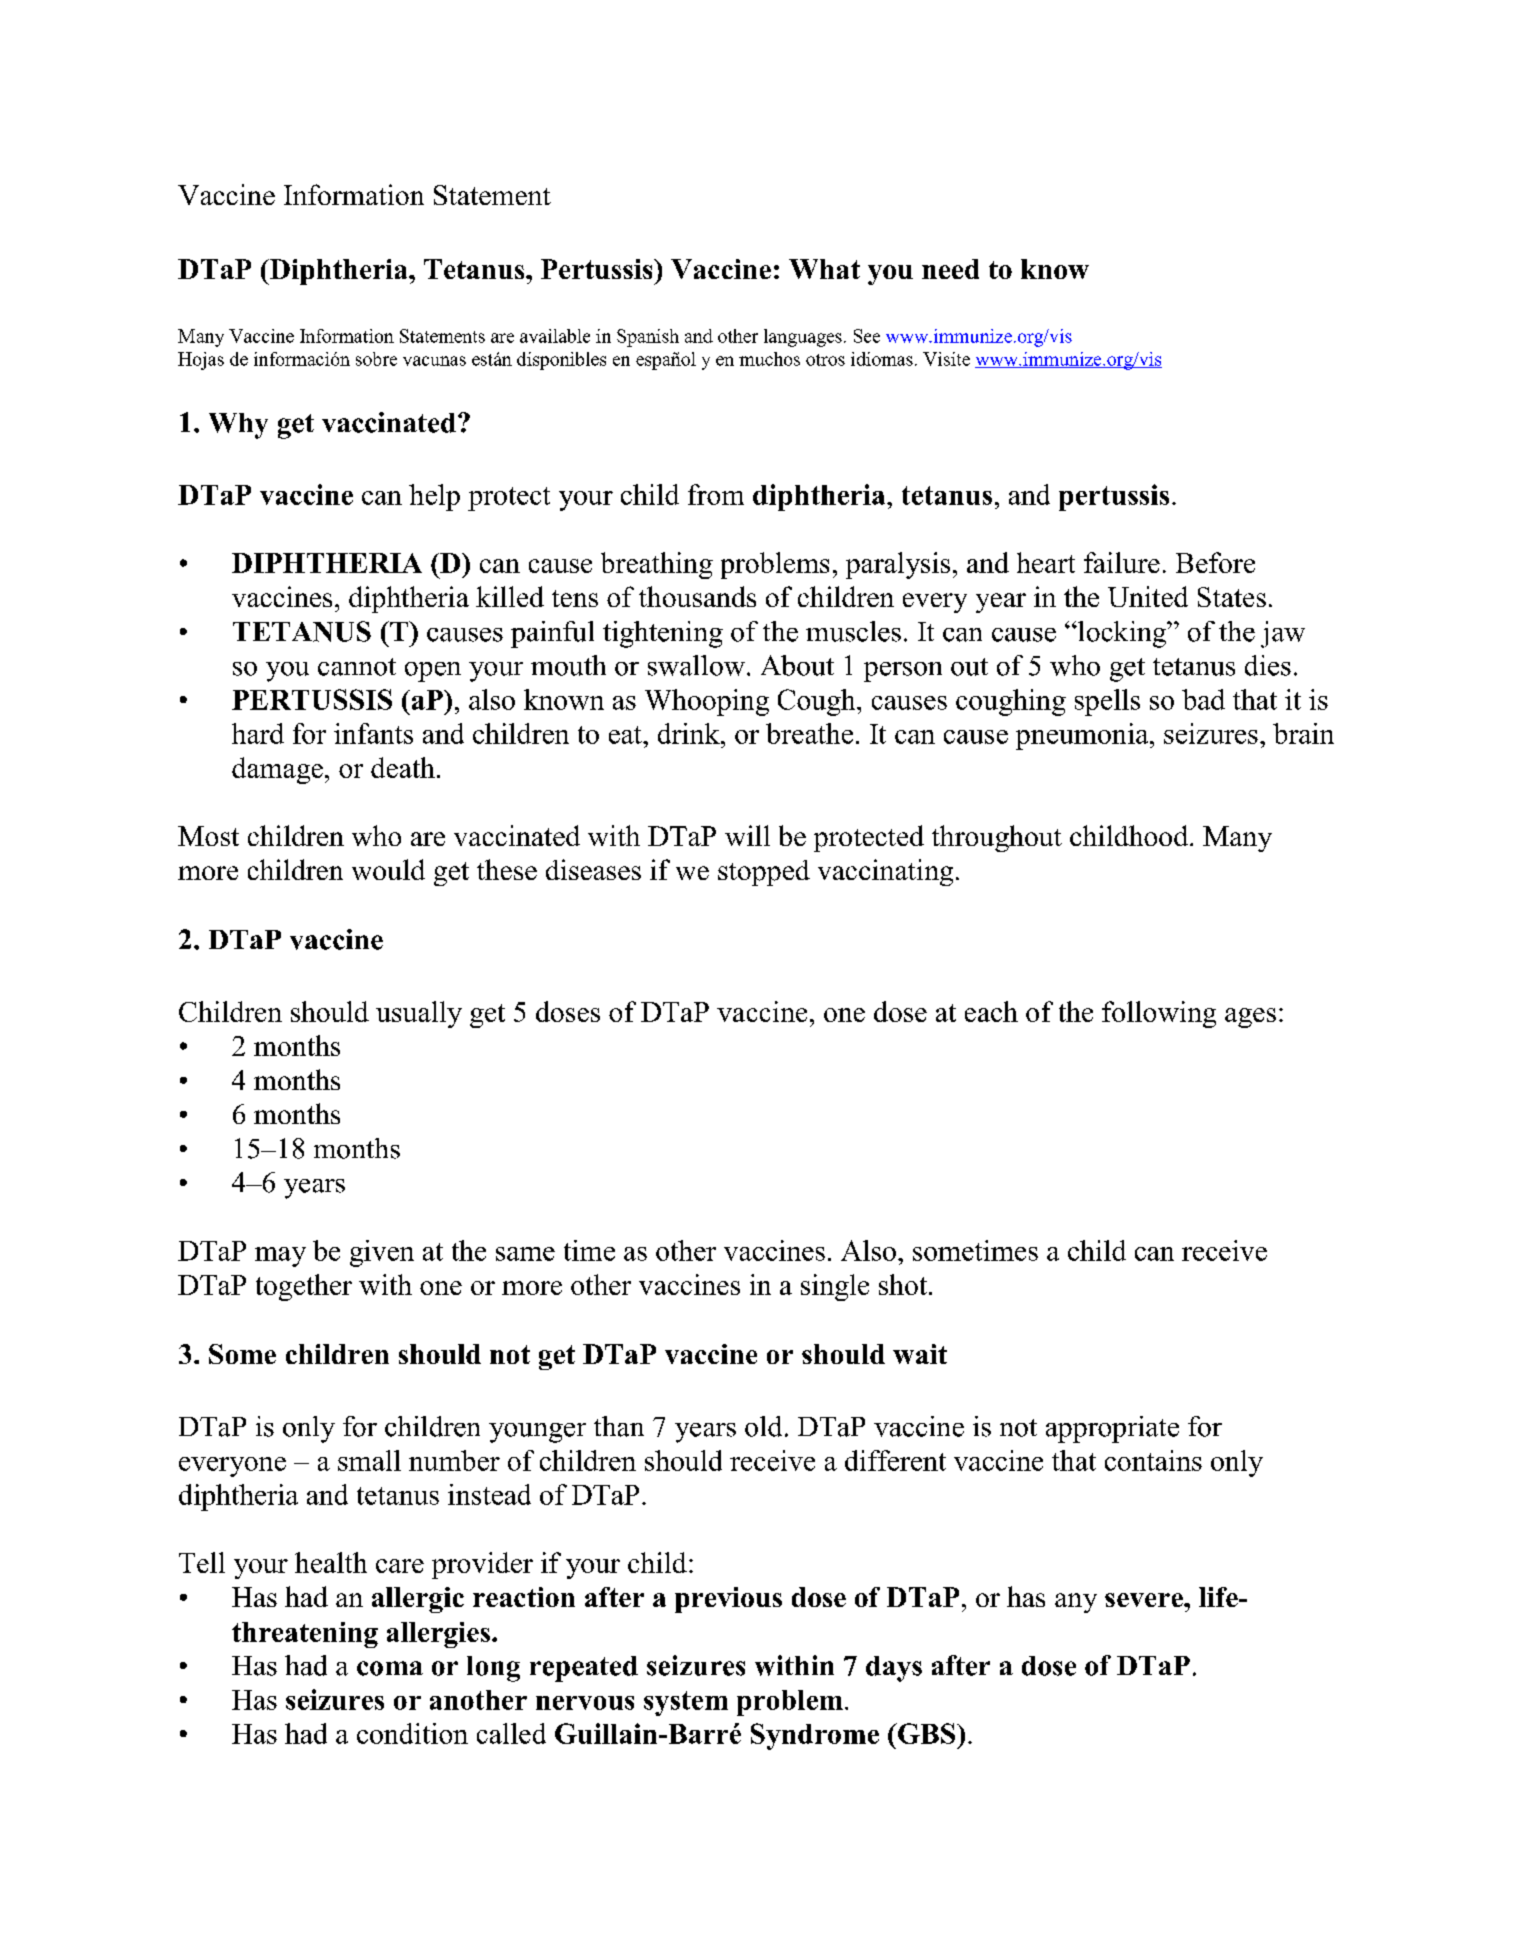 The image size is (1514, 1959). Describe the element at coordinates (809, 733) in the image. I see `breathe` at that location.
